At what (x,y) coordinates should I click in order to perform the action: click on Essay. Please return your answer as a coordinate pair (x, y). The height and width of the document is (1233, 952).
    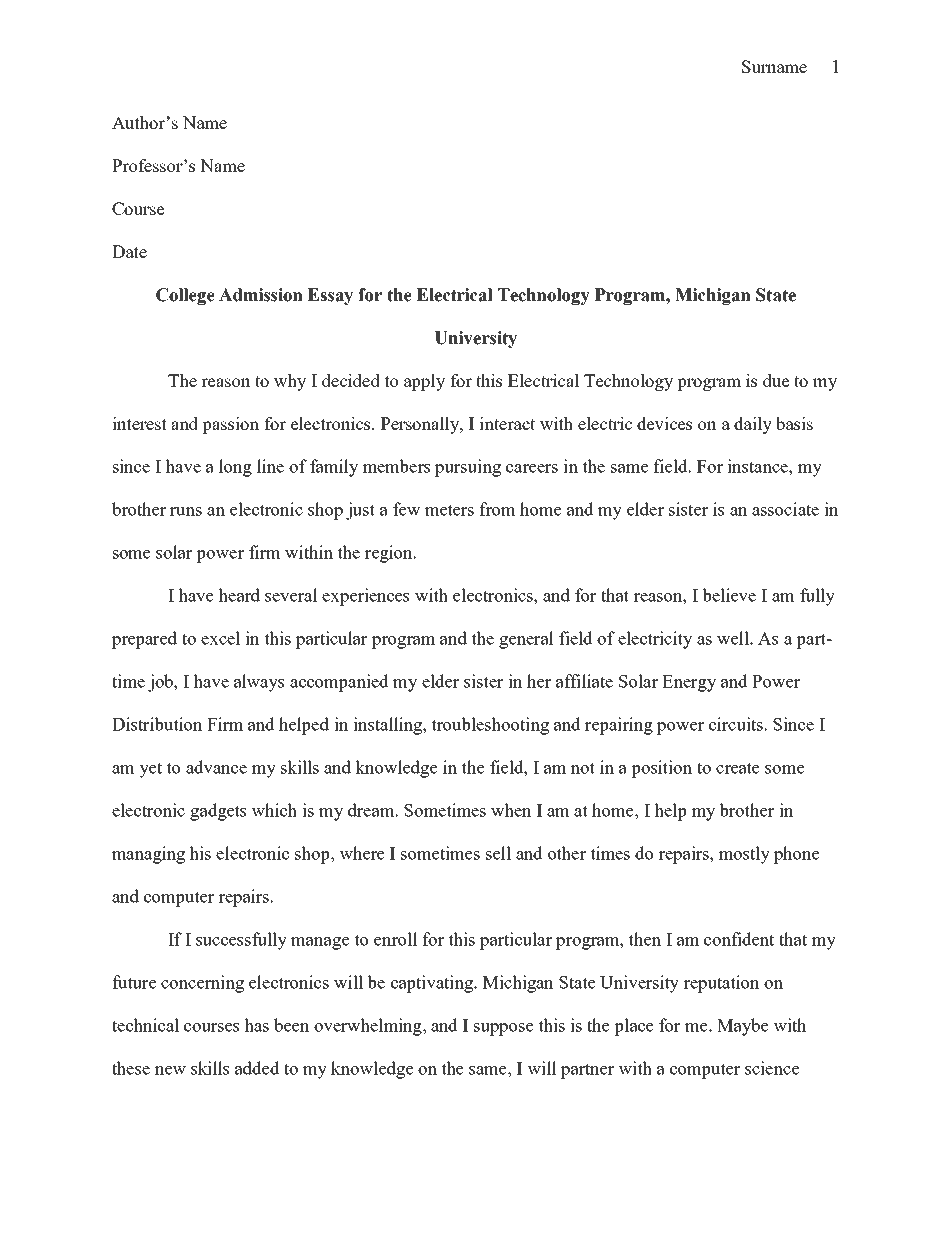
    Looking at the image, I should click on (330, 296).
